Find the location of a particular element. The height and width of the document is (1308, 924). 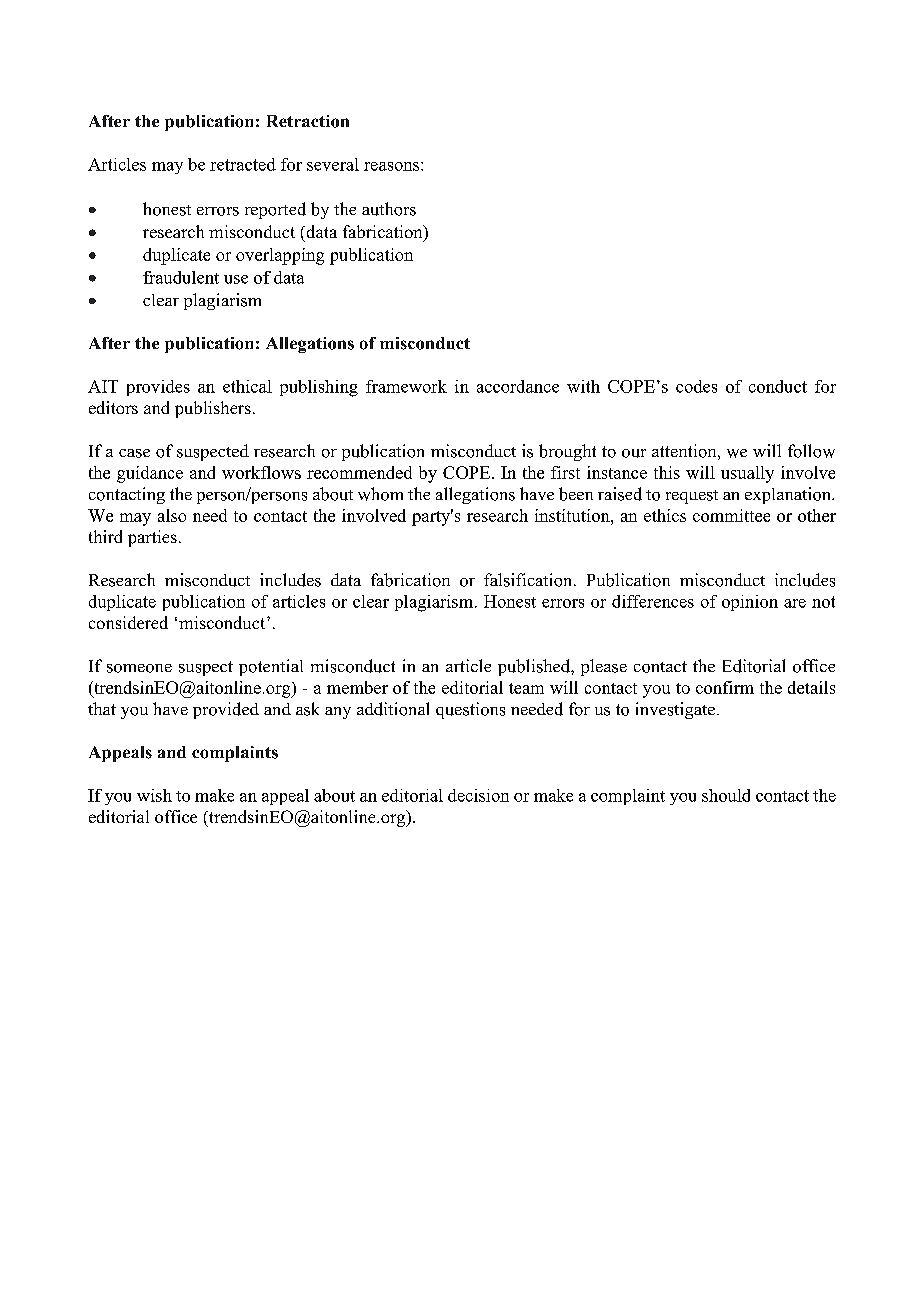

considered is located at coordinates (128, 622).
